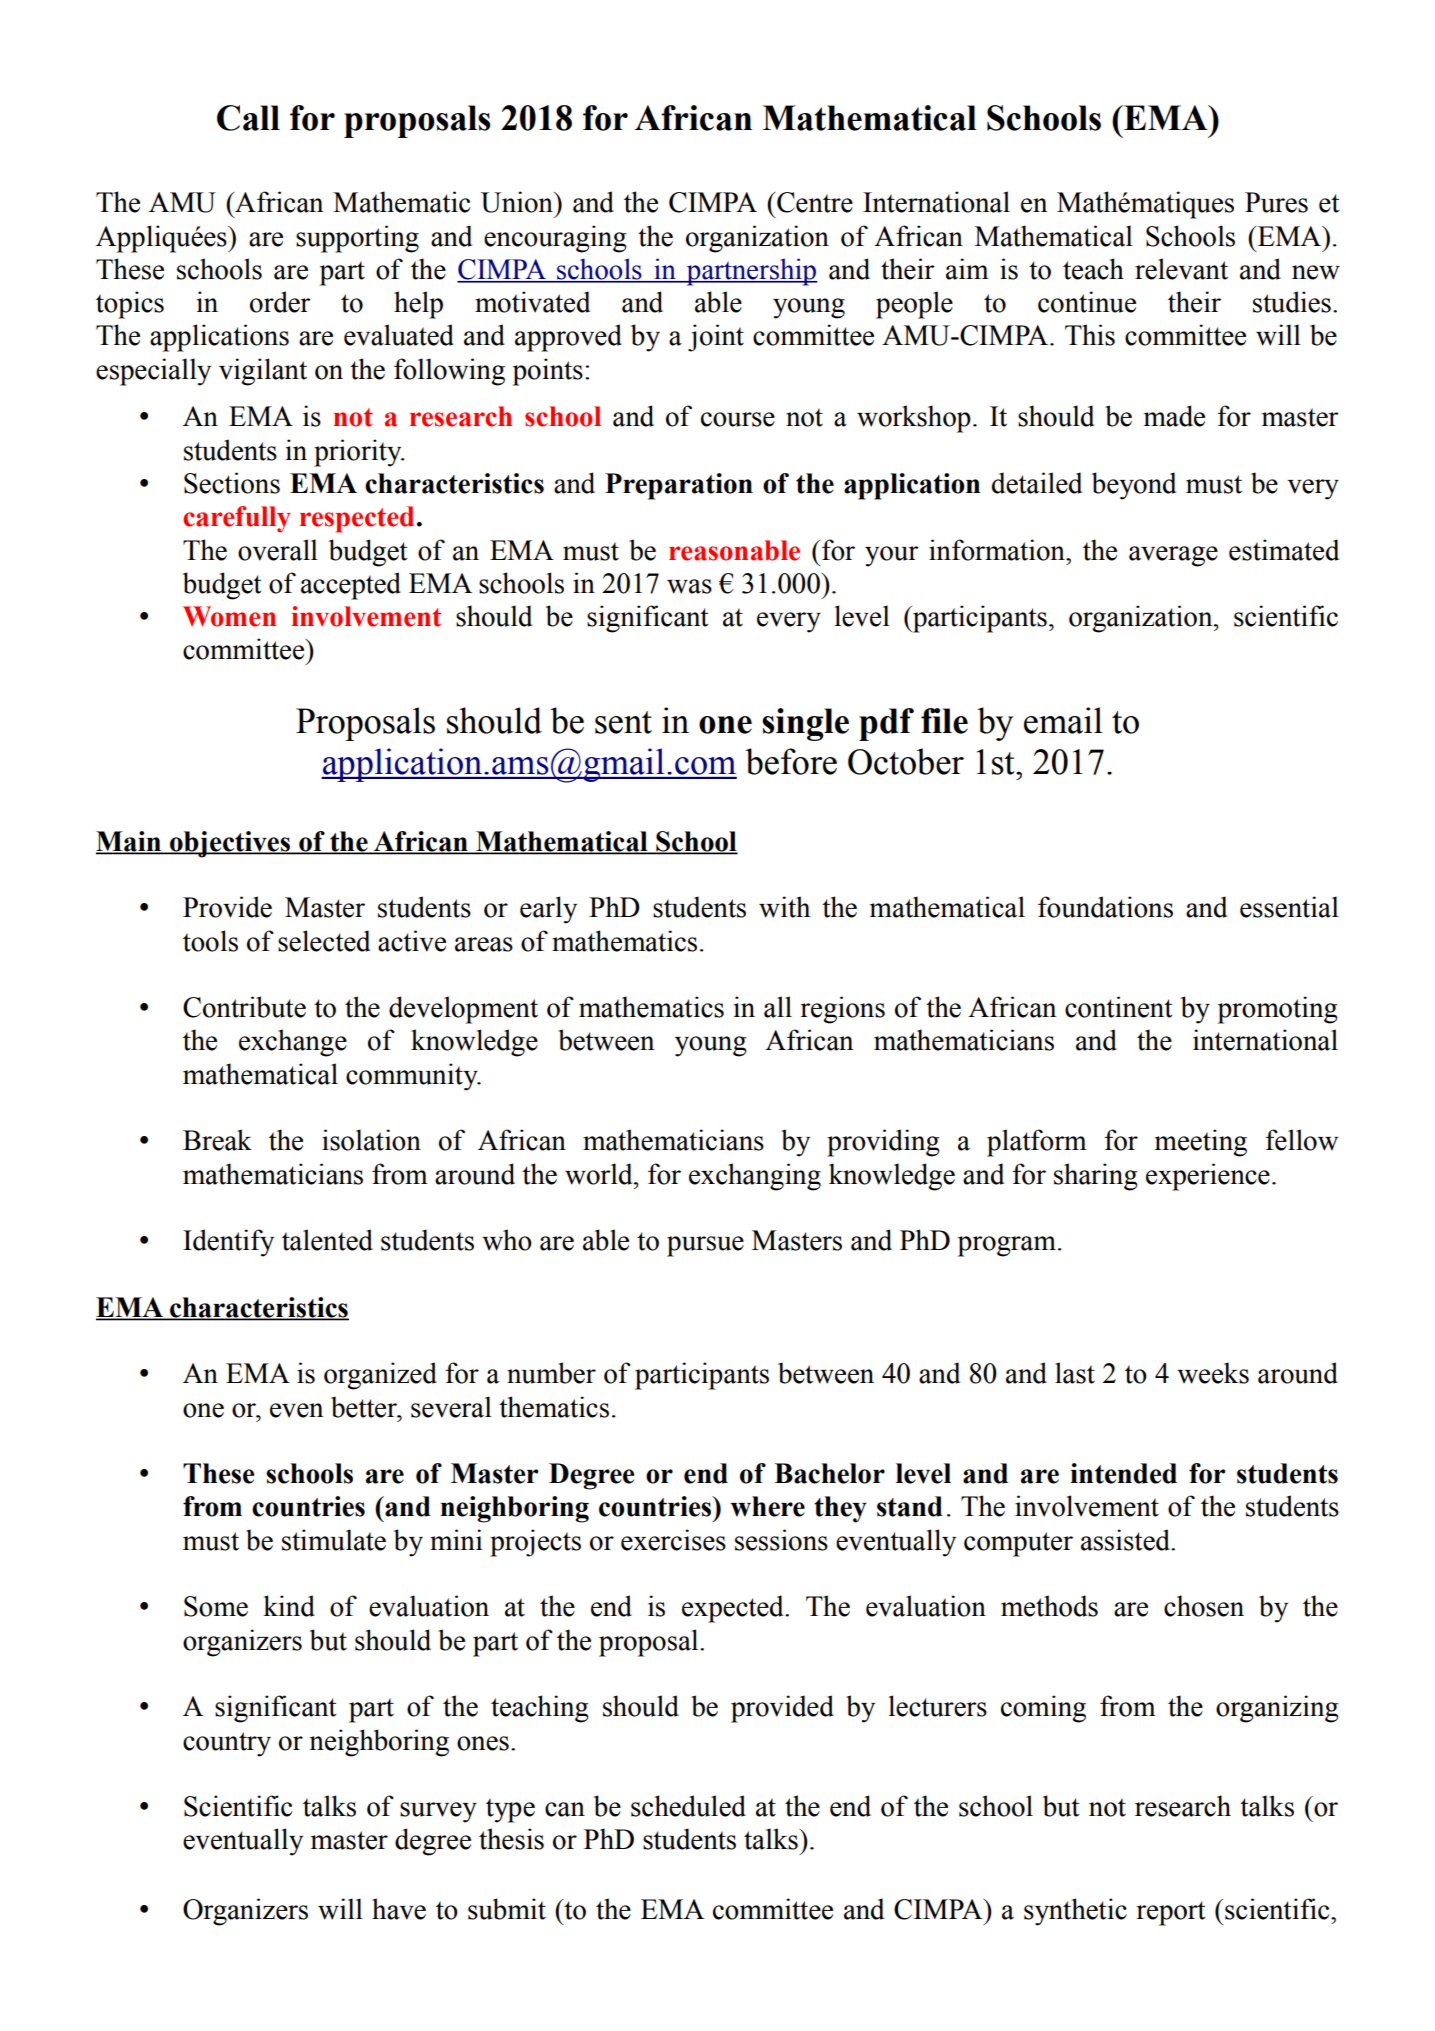 This screenshot has width=1435, height=2031. What do you see at coordinates (1213, 1373) in the screenshot?
I see `weeks` at bounding box center [1213, 1373].
